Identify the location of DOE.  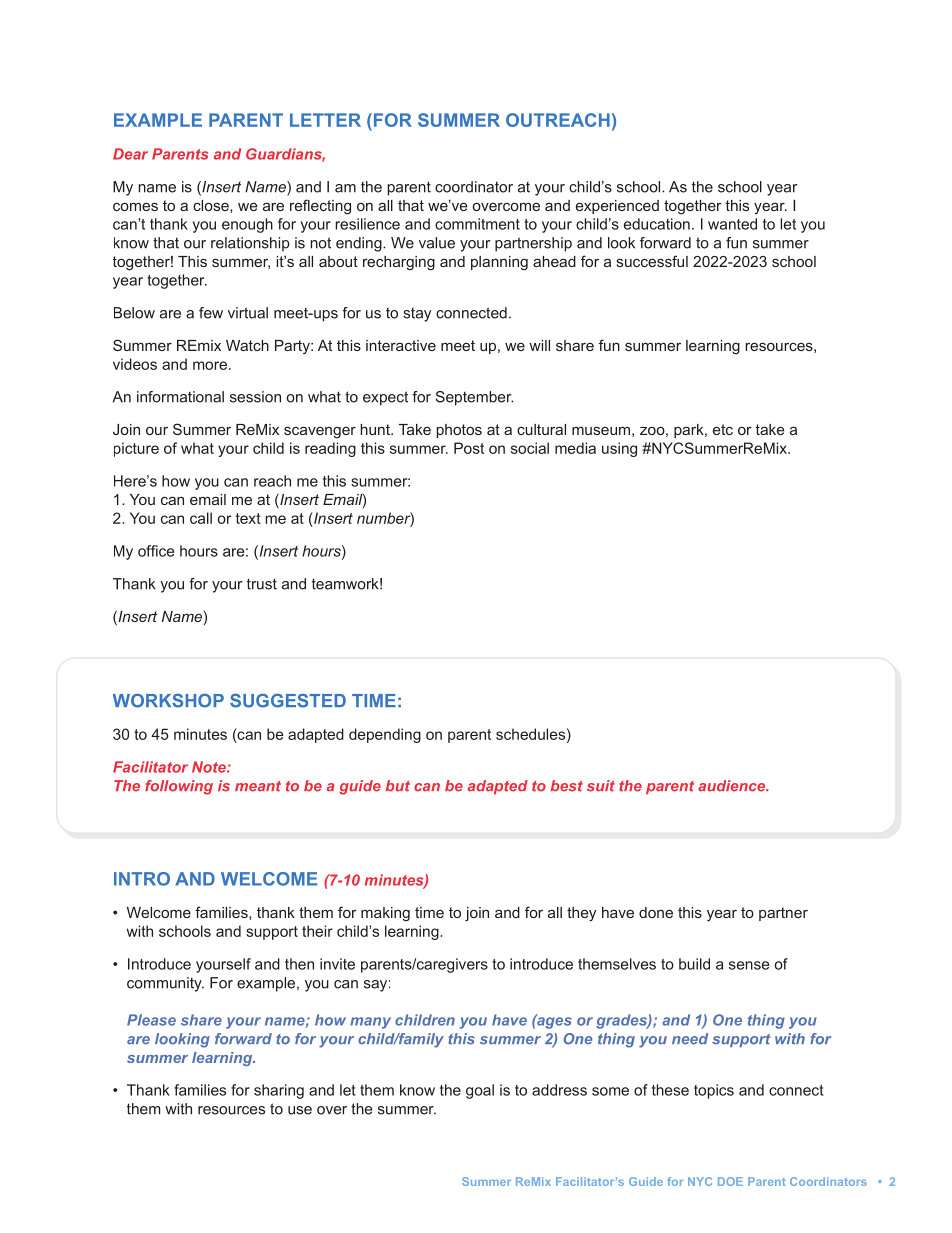
(730, 1181).
